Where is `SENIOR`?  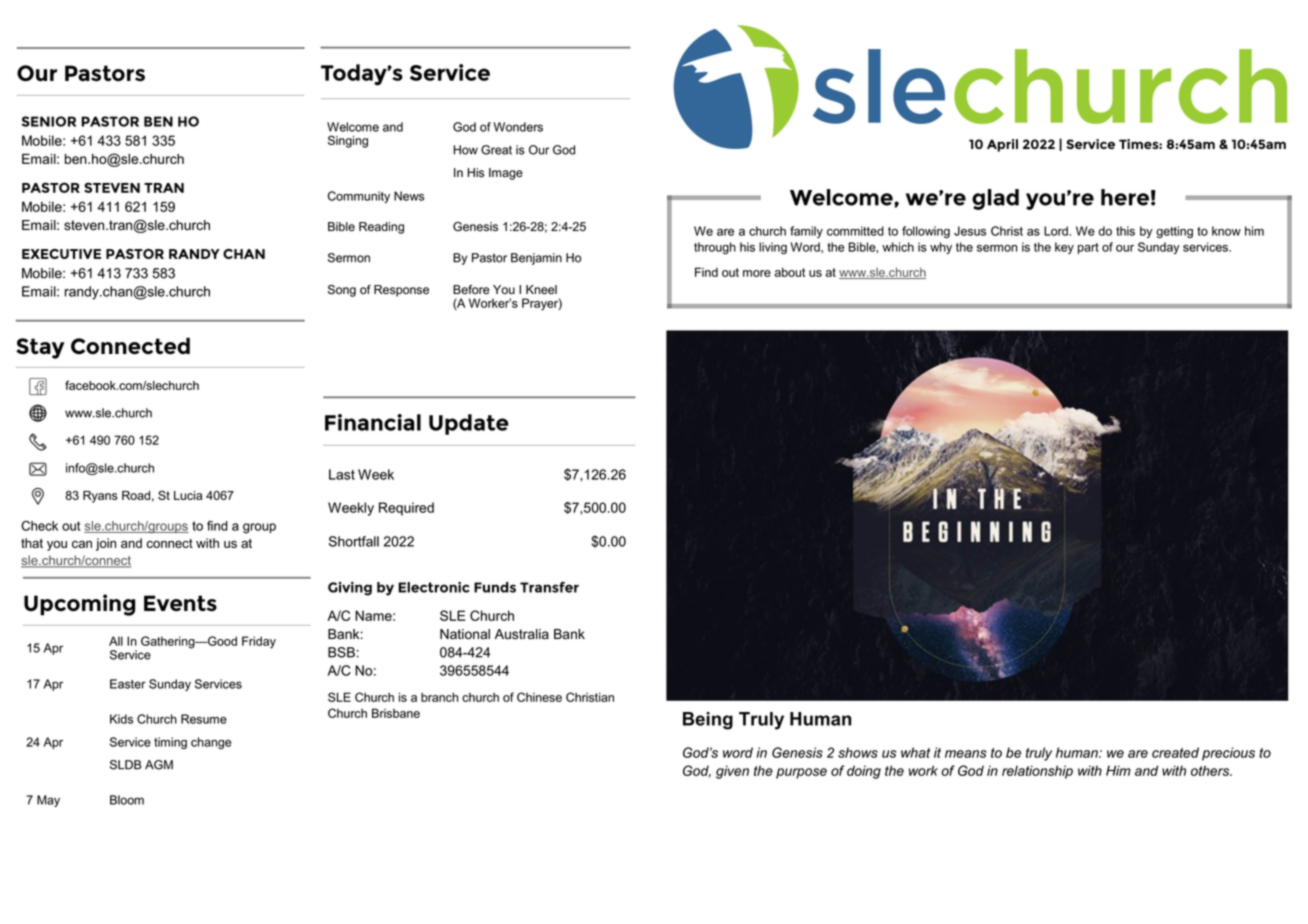 SENIOR is located at coordinates (49, 121).
